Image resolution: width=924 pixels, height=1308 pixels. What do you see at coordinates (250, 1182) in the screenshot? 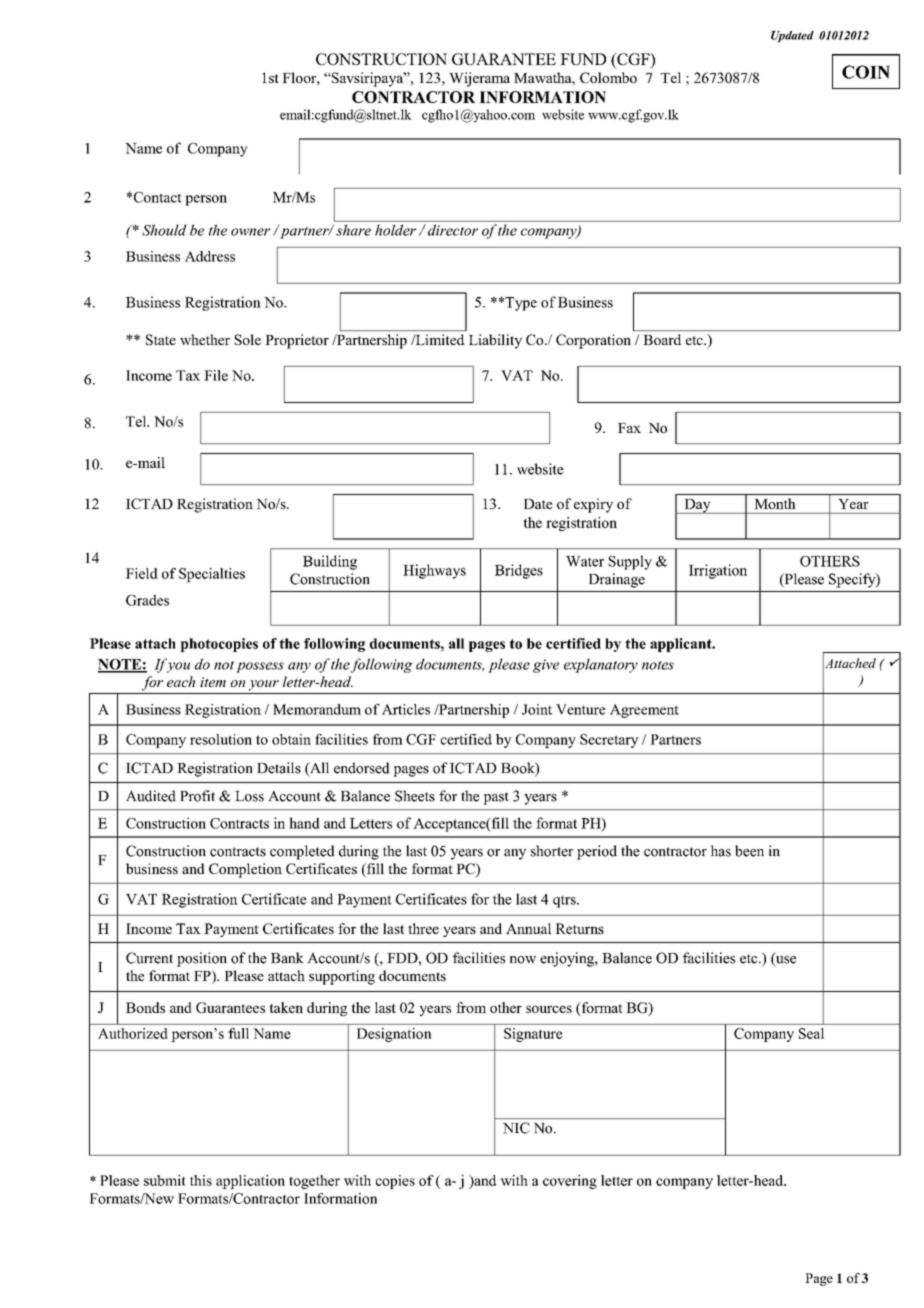
I see `application` at bounding box center [250, 1182].
